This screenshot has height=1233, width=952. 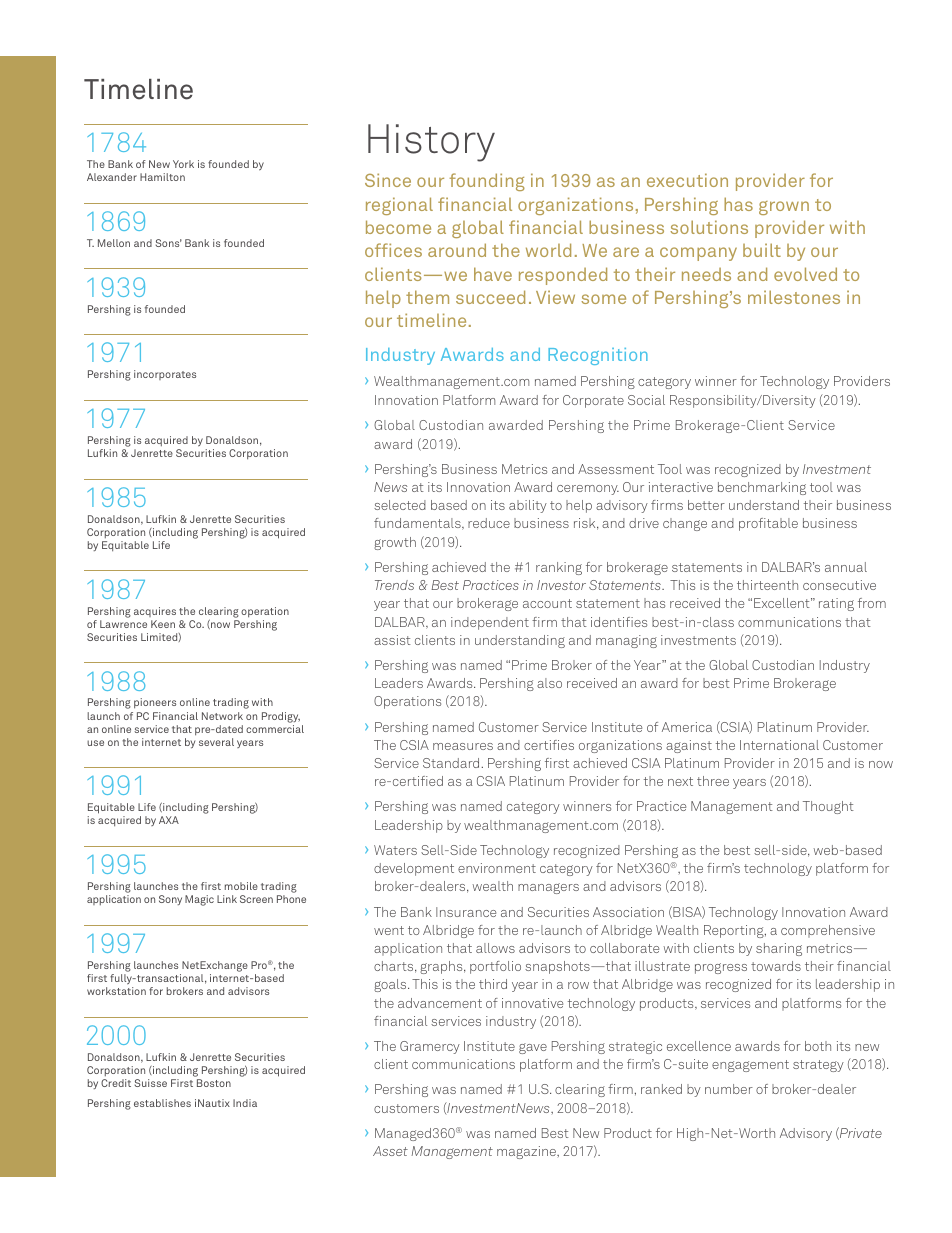 I want to click on rating, so click(x=836, y=604).
